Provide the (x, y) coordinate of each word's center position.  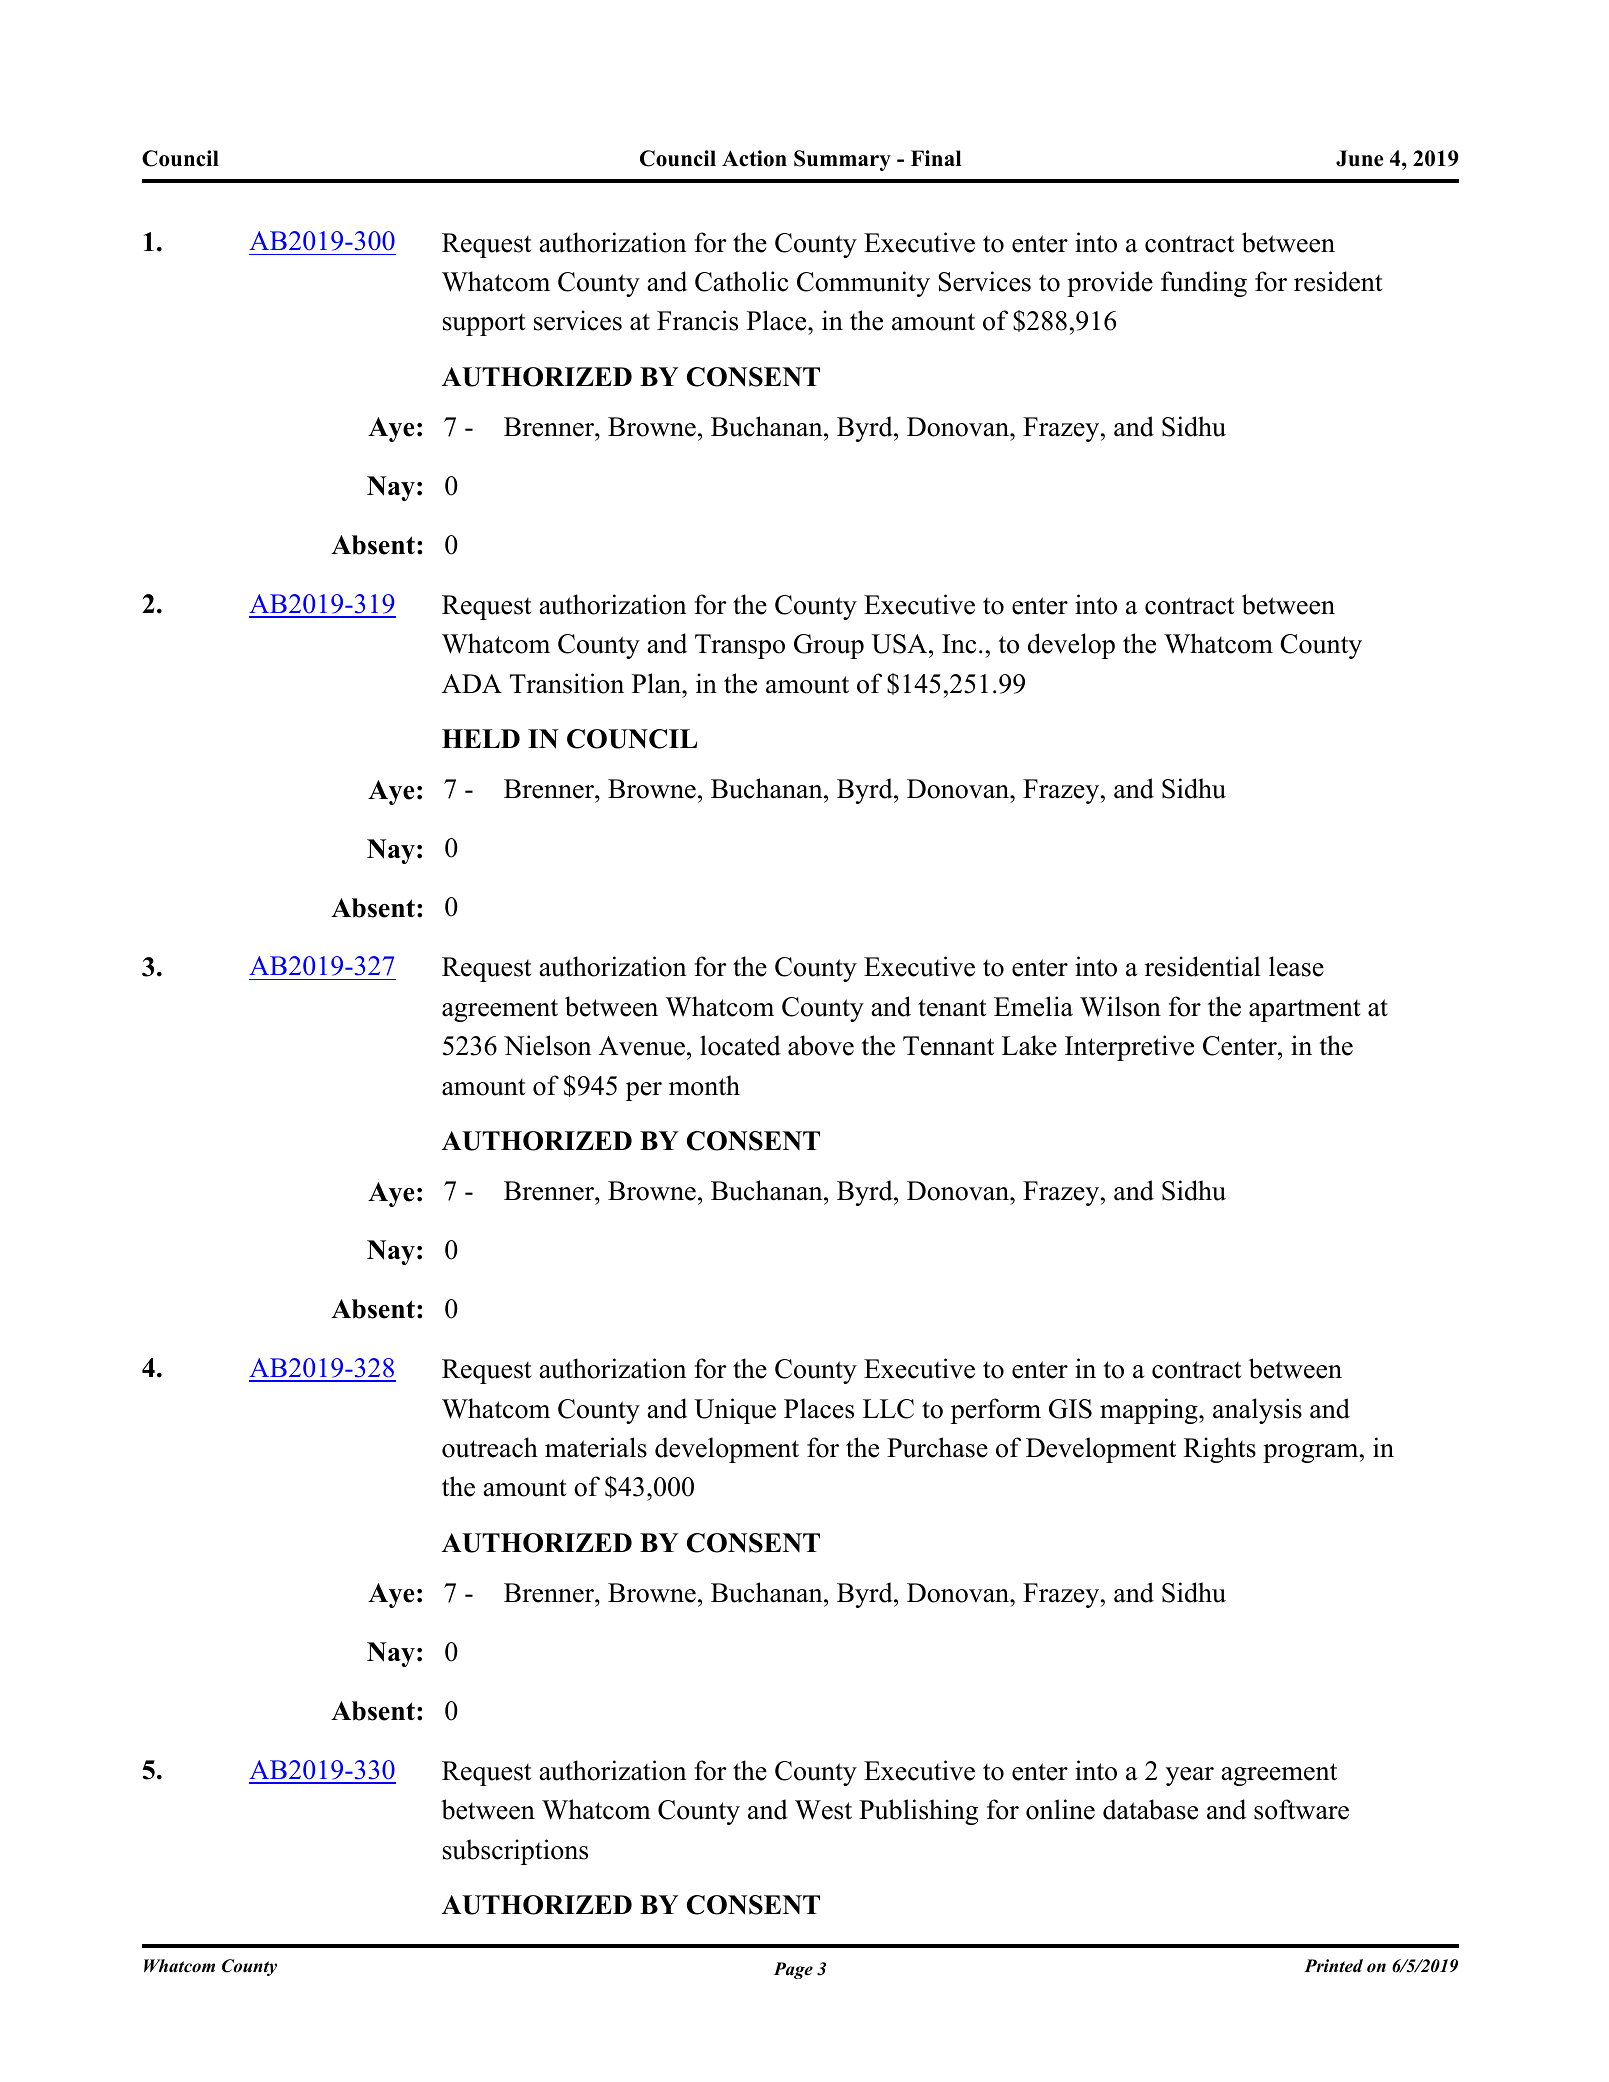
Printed (1333, 1966)
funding (1204, 284)
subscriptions (515, 1852)
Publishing (919, 1812)
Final (936, 158)
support (484, 325)
